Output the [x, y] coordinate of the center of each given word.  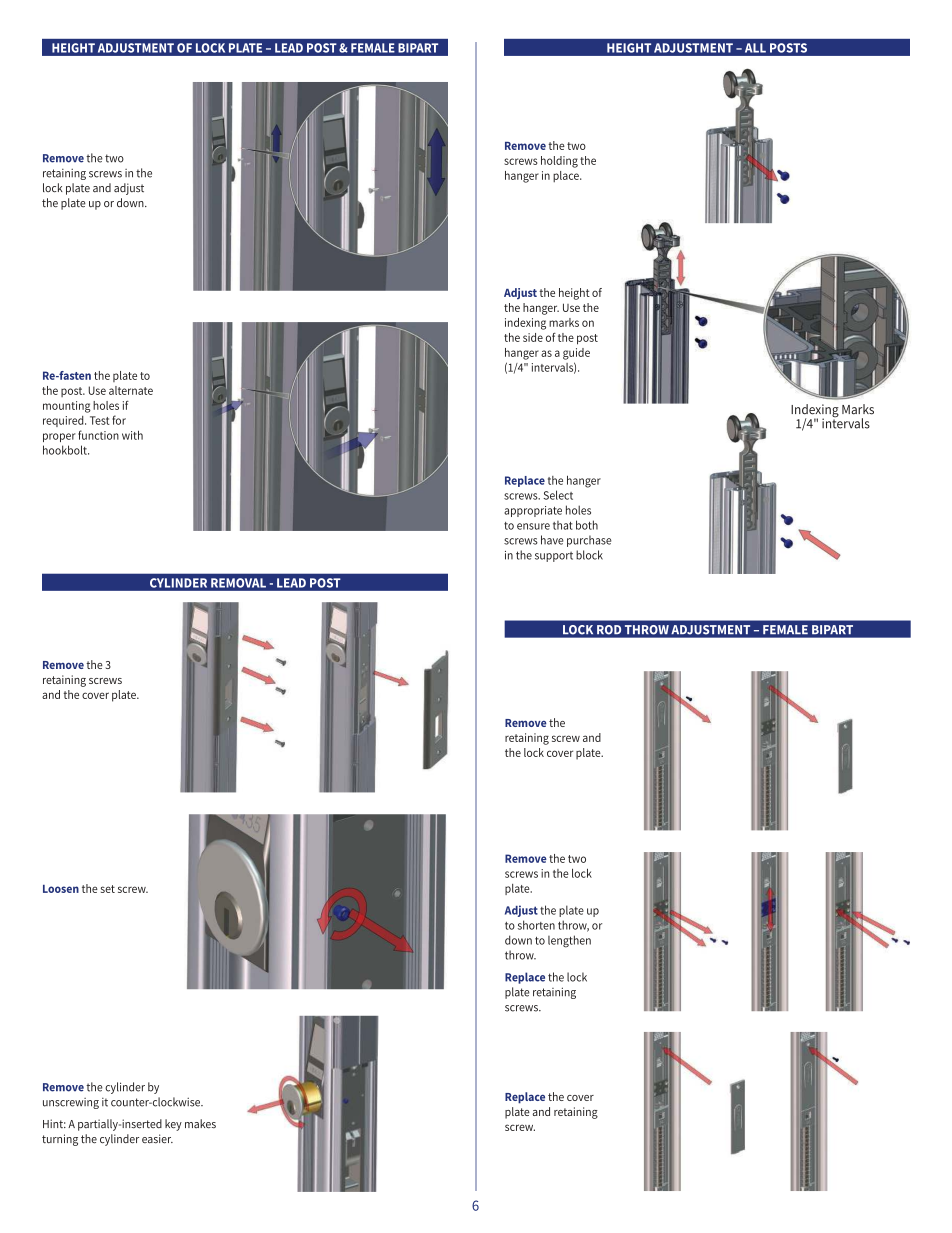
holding [559, 162]
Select [558, 495]
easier [157, 1139]
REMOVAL [238, 583]
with [132, 435]
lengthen [569, 941]
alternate [131, 390]
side [533, 337]
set [108, 889]
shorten [536, 925]
